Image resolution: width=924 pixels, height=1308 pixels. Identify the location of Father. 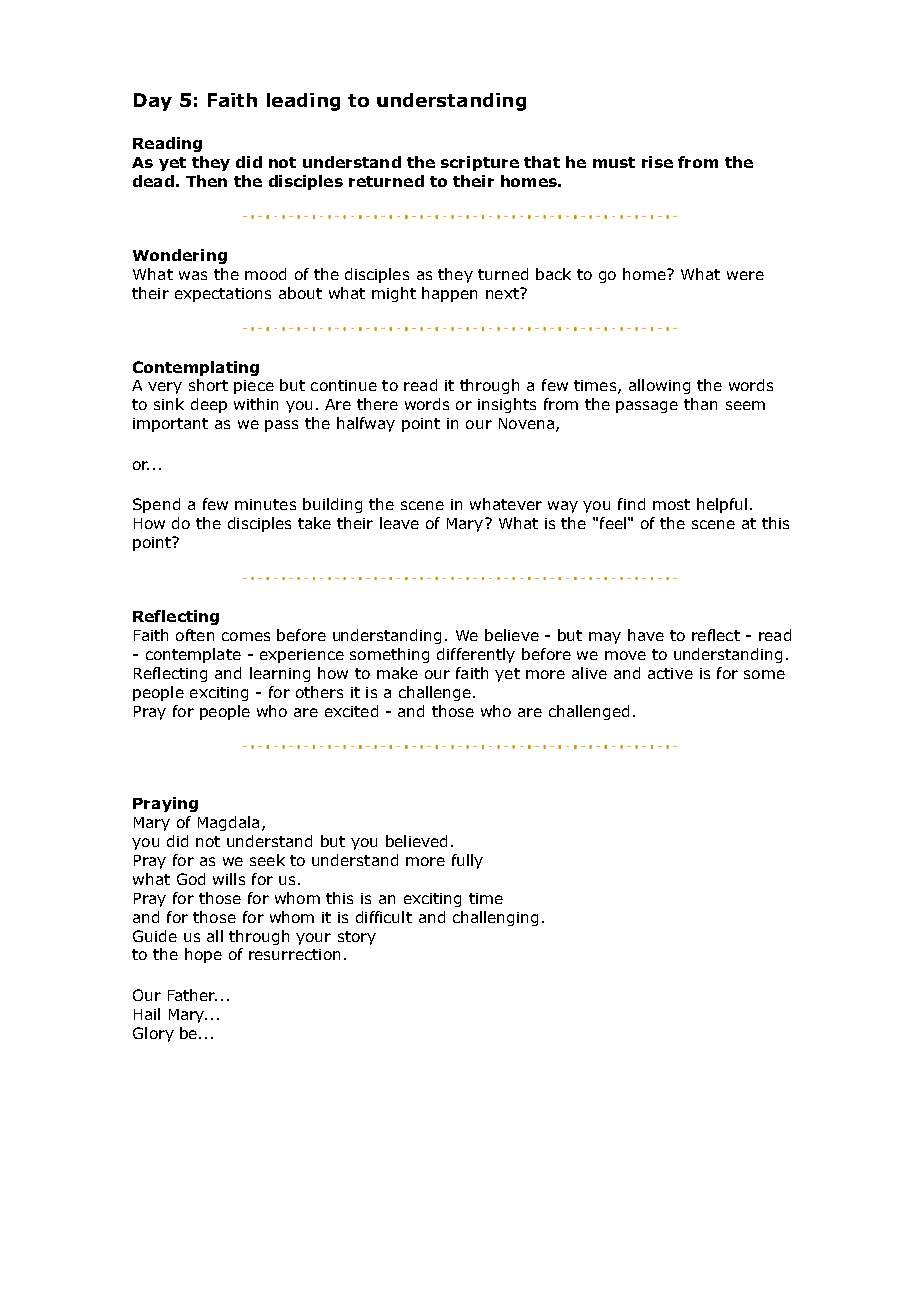
(192, 995).
